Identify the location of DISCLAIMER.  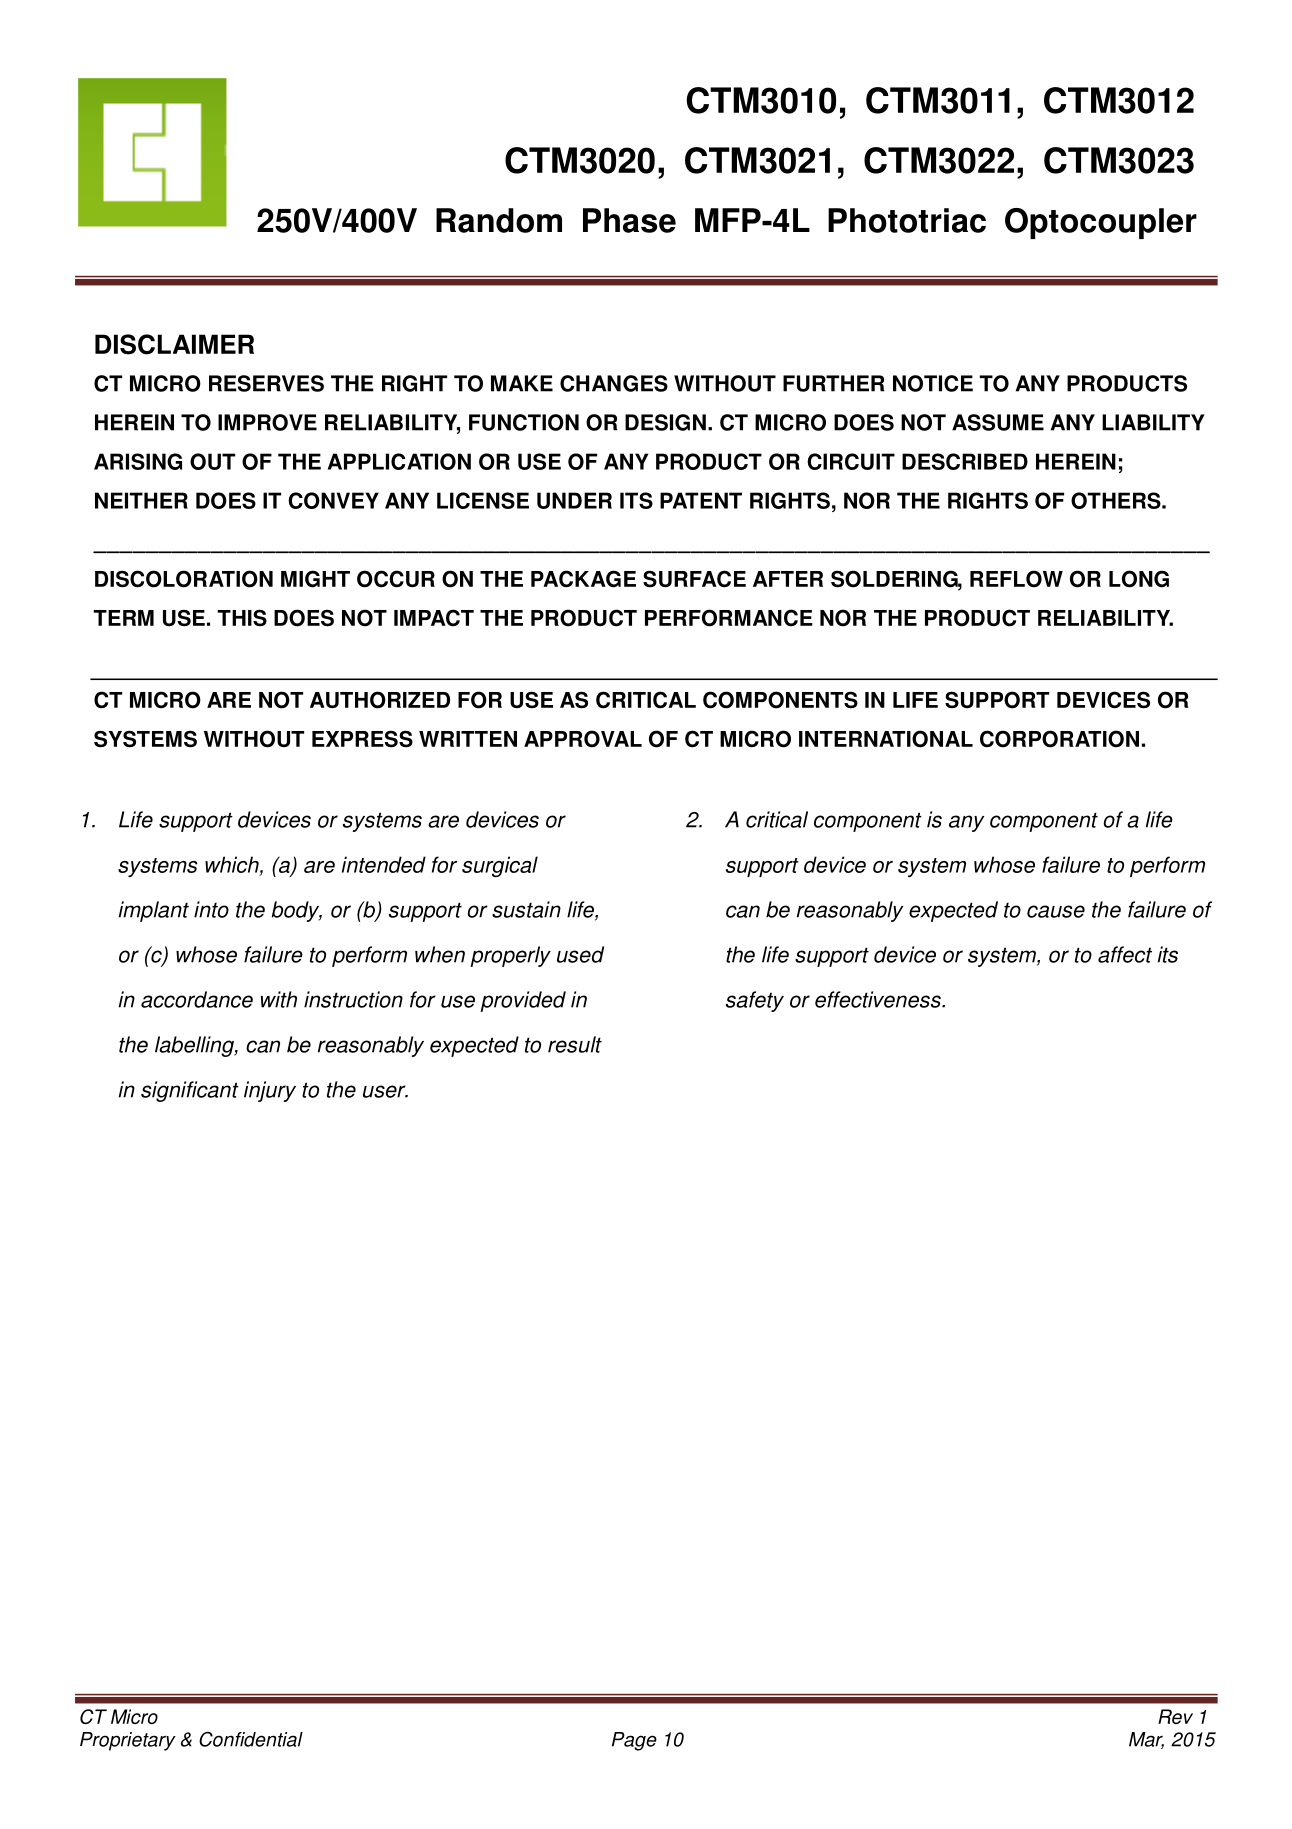
(174, 344).
